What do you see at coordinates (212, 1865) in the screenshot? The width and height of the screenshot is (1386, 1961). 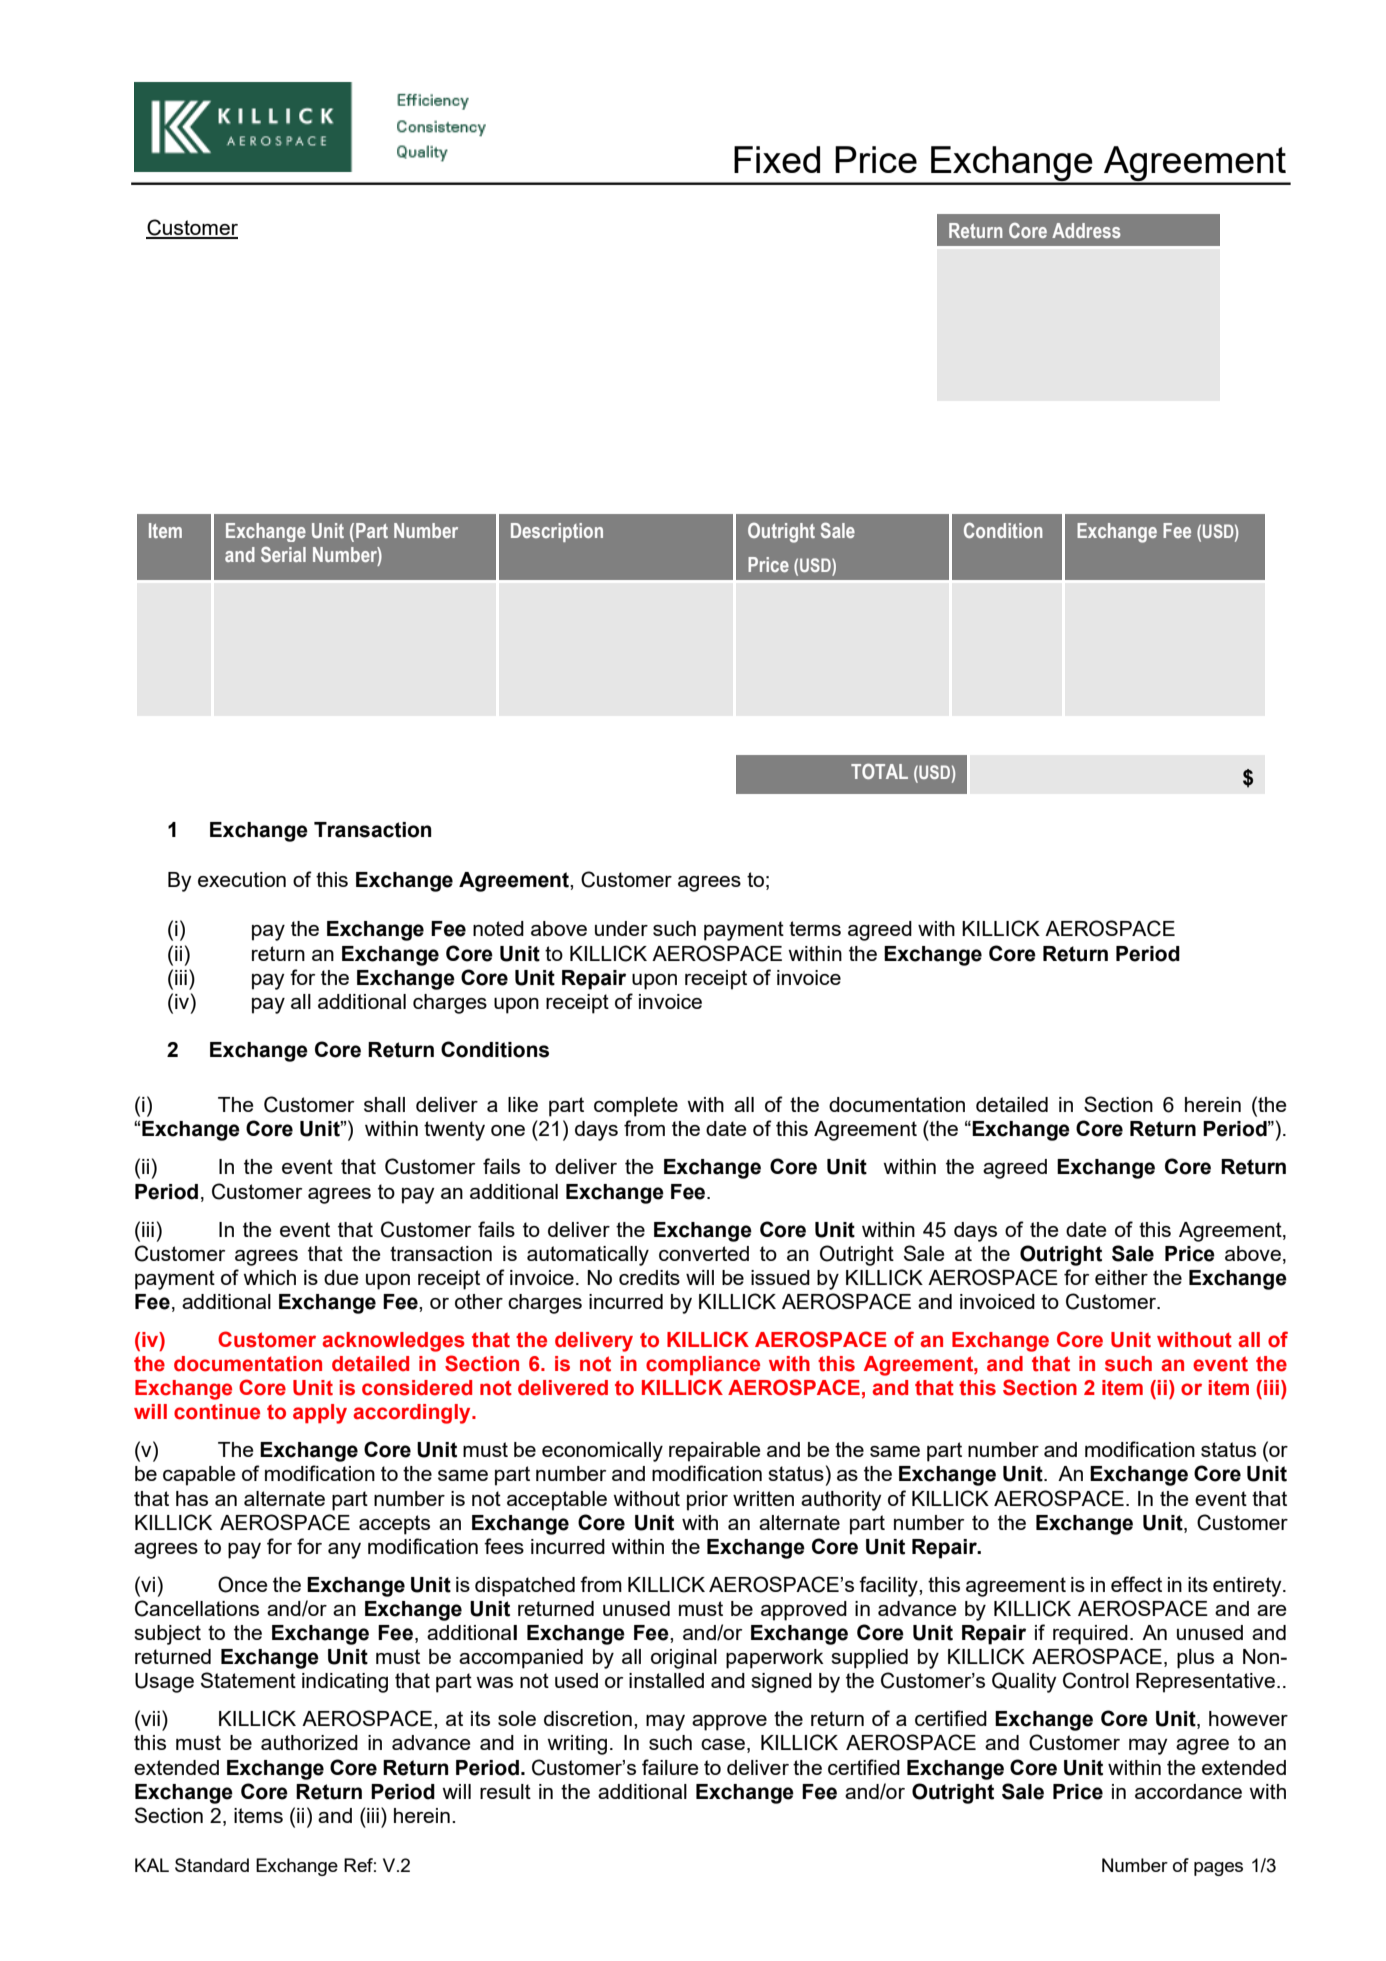 I see `Standard` at bounding box center [212, 1865].
